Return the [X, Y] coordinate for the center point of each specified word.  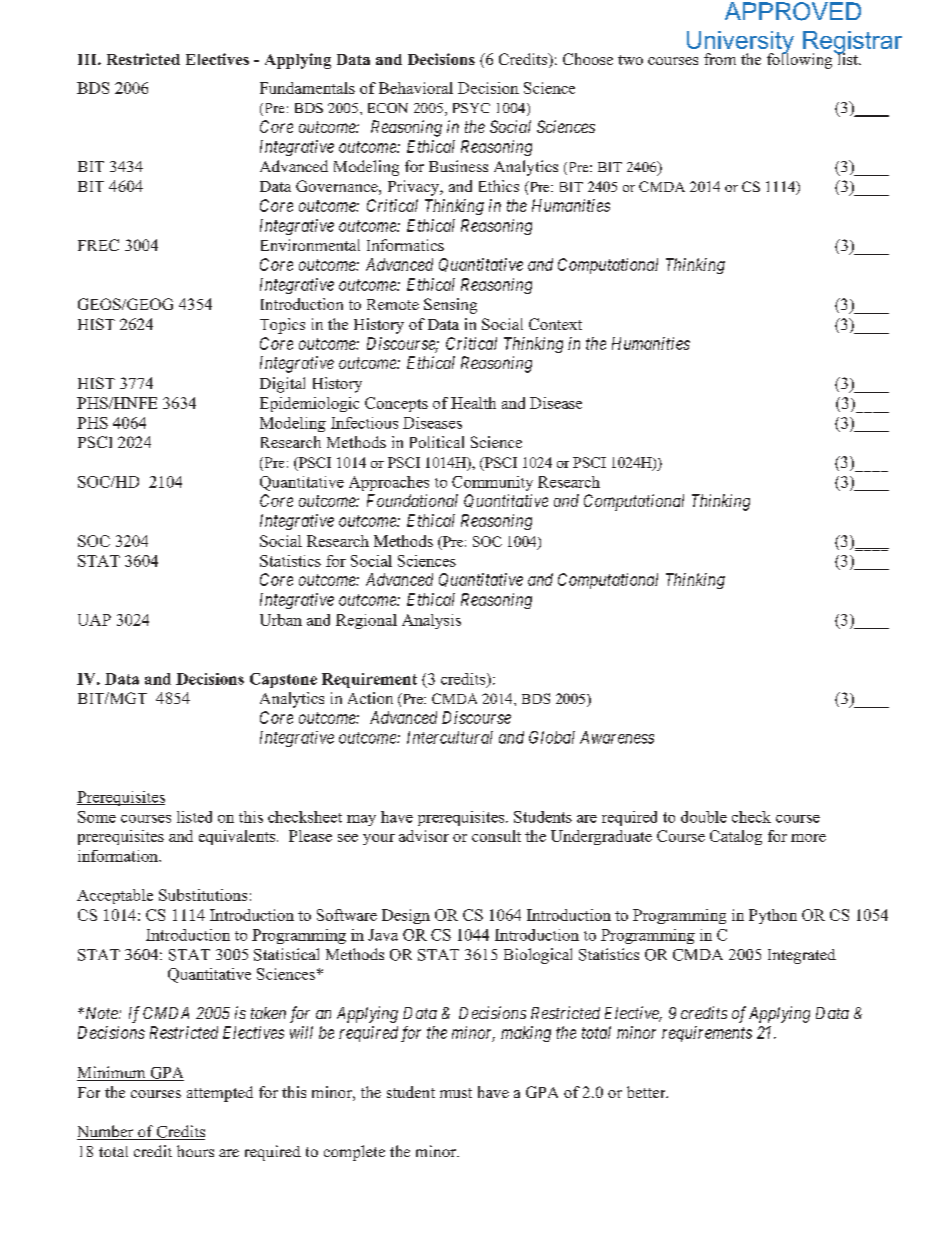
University [740, 43]
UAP [94, 620]
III [88, 59]
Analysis [431, 621]
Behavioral [416, 88]
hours [195, 1151]
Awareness [617, 737]
